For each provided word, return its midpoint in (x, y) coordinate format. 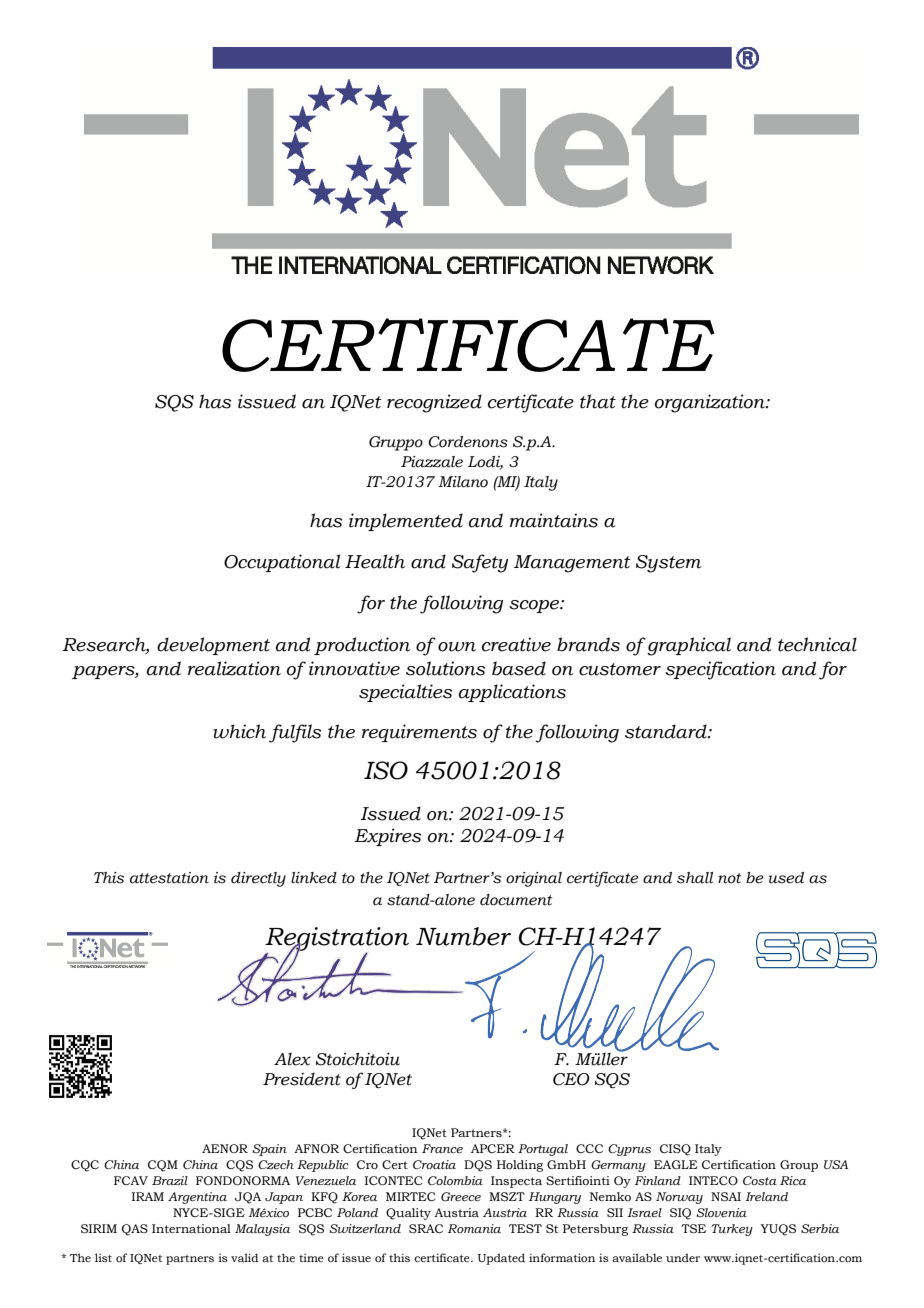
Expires (387, 837)
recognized (434, 403)
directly (258, 879)
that (598, 401)
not (729, 878)
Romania (474, 1228)
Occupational (282, 563)
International (191, 1228)
